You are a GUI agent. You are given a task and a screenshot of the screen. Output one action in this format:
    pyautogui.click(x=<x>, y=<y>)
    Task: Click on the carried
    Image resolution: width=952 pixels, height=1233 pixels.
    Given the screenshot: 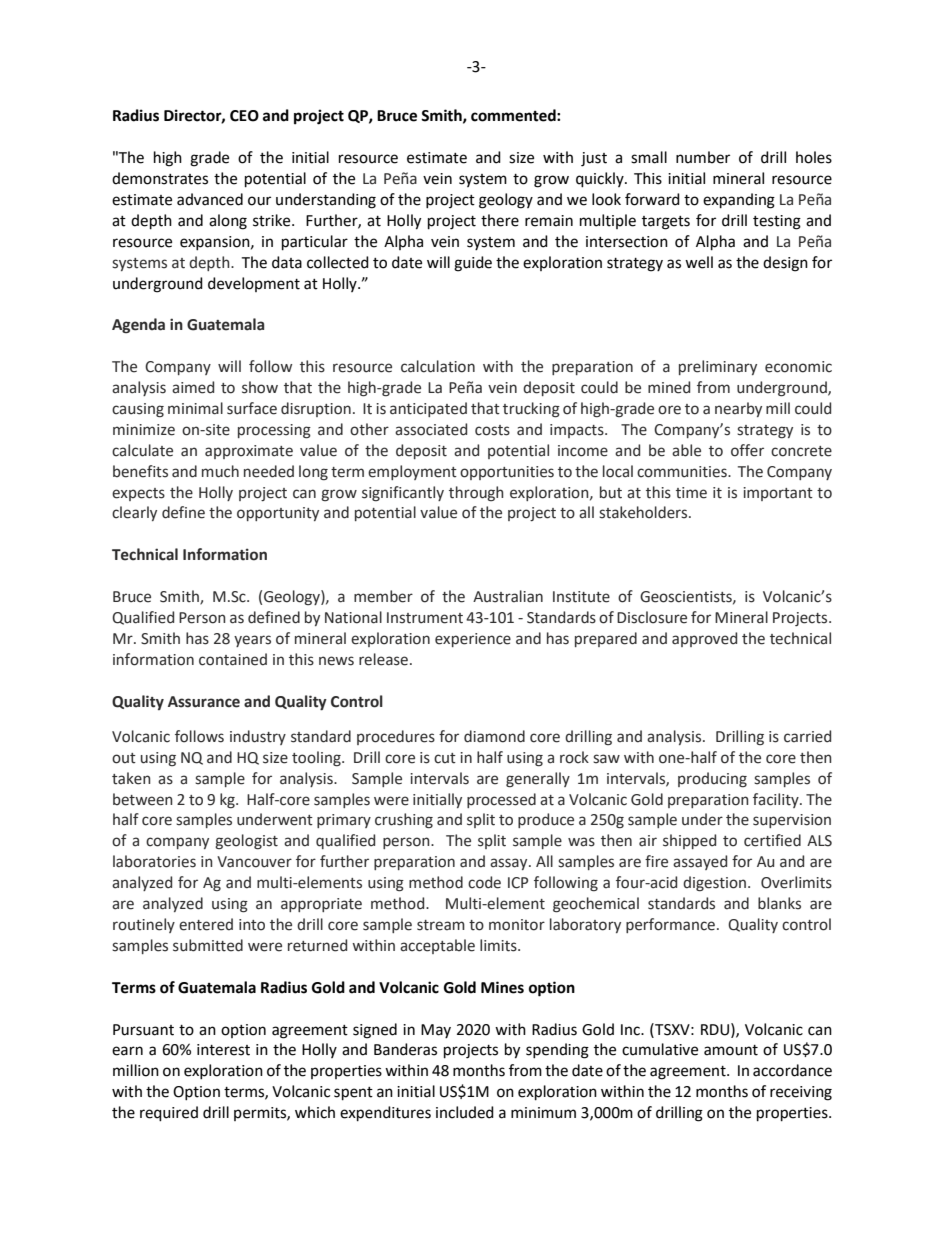 What is the action you would take?
    pyautogui.click(x=807, y=736)
